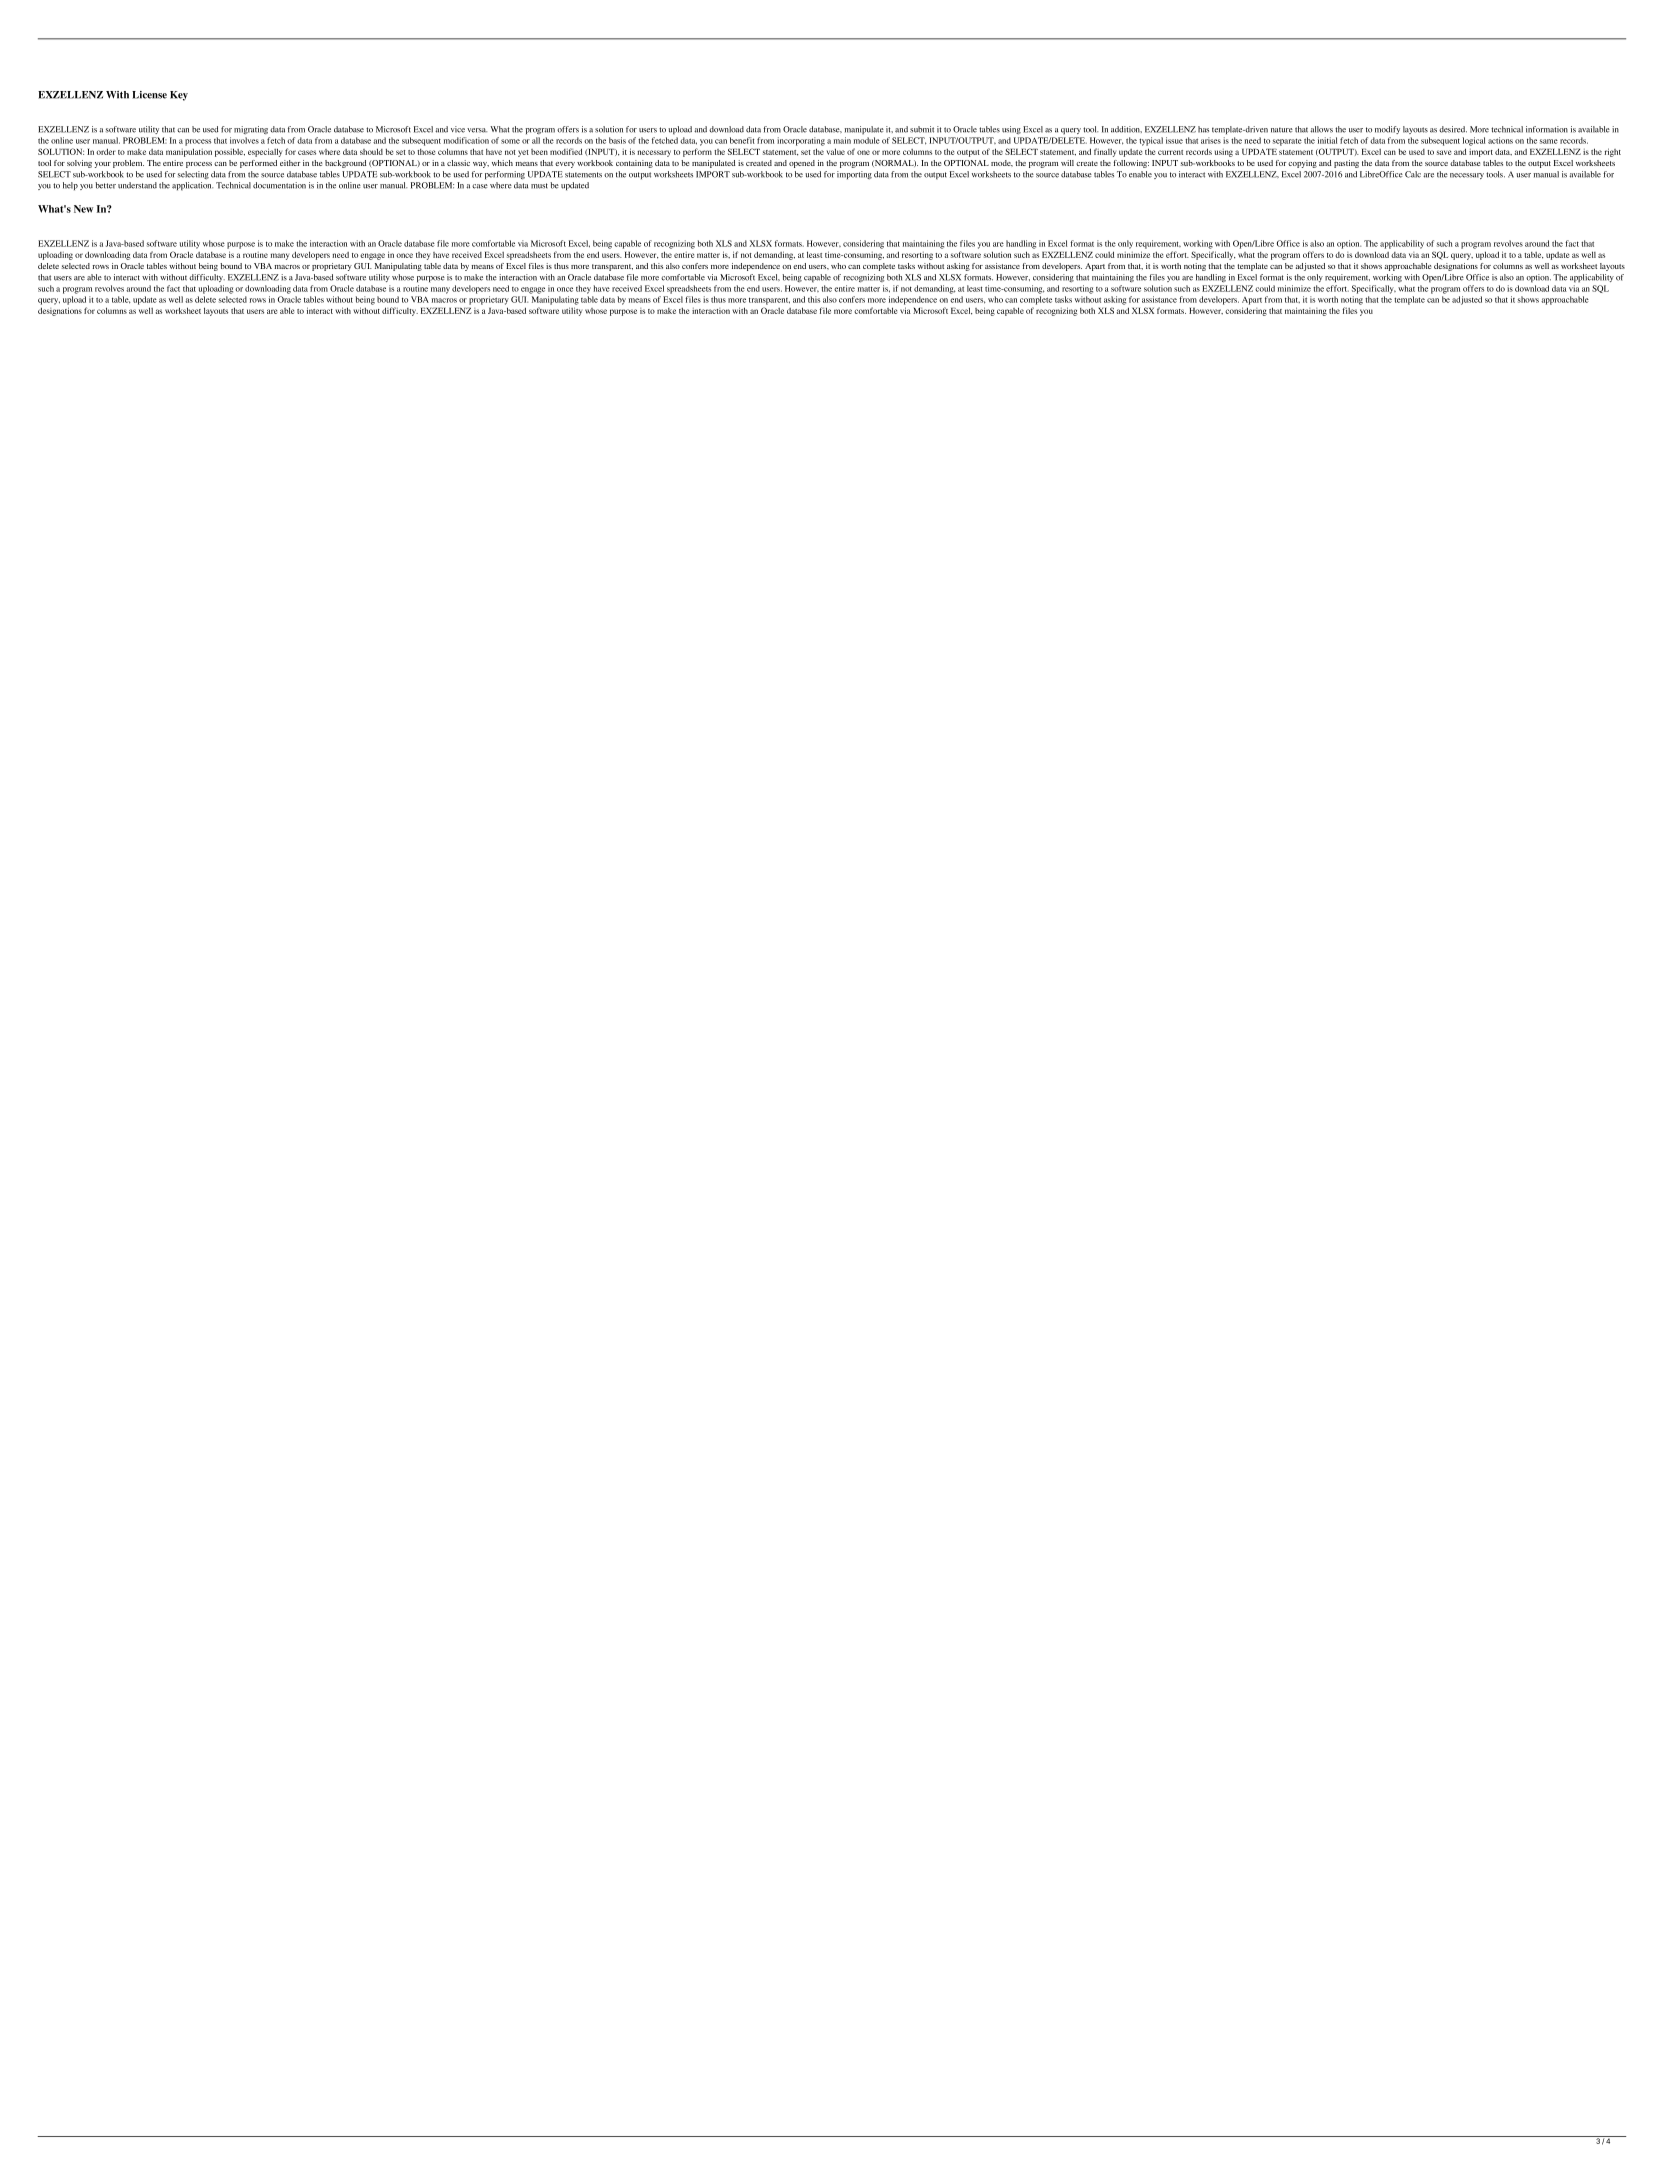 The image size is (1664, 2162). I want to click on must, so click(539, 186).
